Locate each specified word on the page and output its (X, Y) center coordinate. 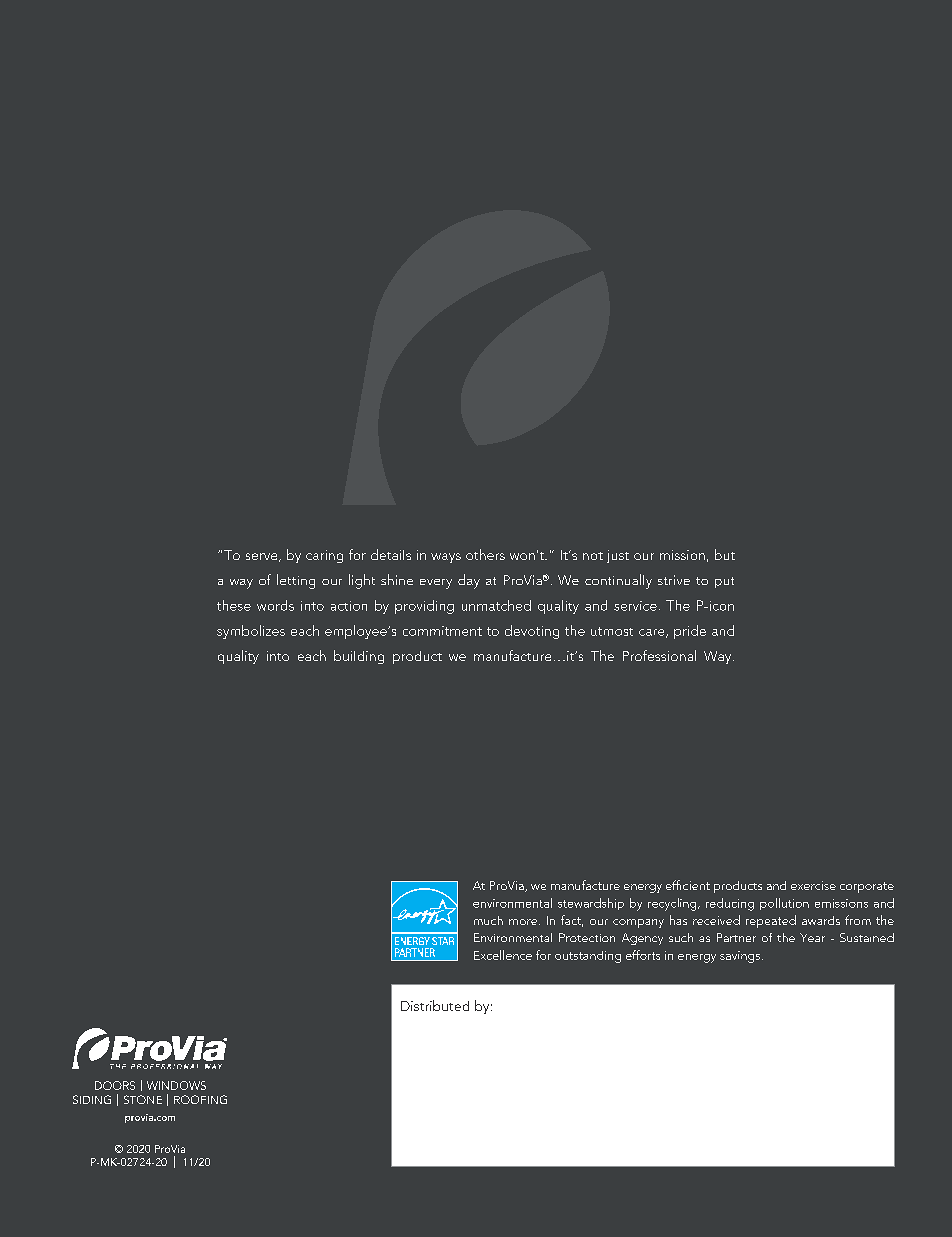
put (724, 582)
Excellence (503, 955)
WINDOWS (176, 1085)
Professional (659, 655)
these (234, 605)
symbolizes (251, 632)
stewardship (591, 904)
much (488, 920)
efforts (643, 955)
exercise (813, 885)
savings (741, 957)
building (359, 657)
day (469, 581)
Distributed (435, 1005)
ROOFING (200, 1099)
